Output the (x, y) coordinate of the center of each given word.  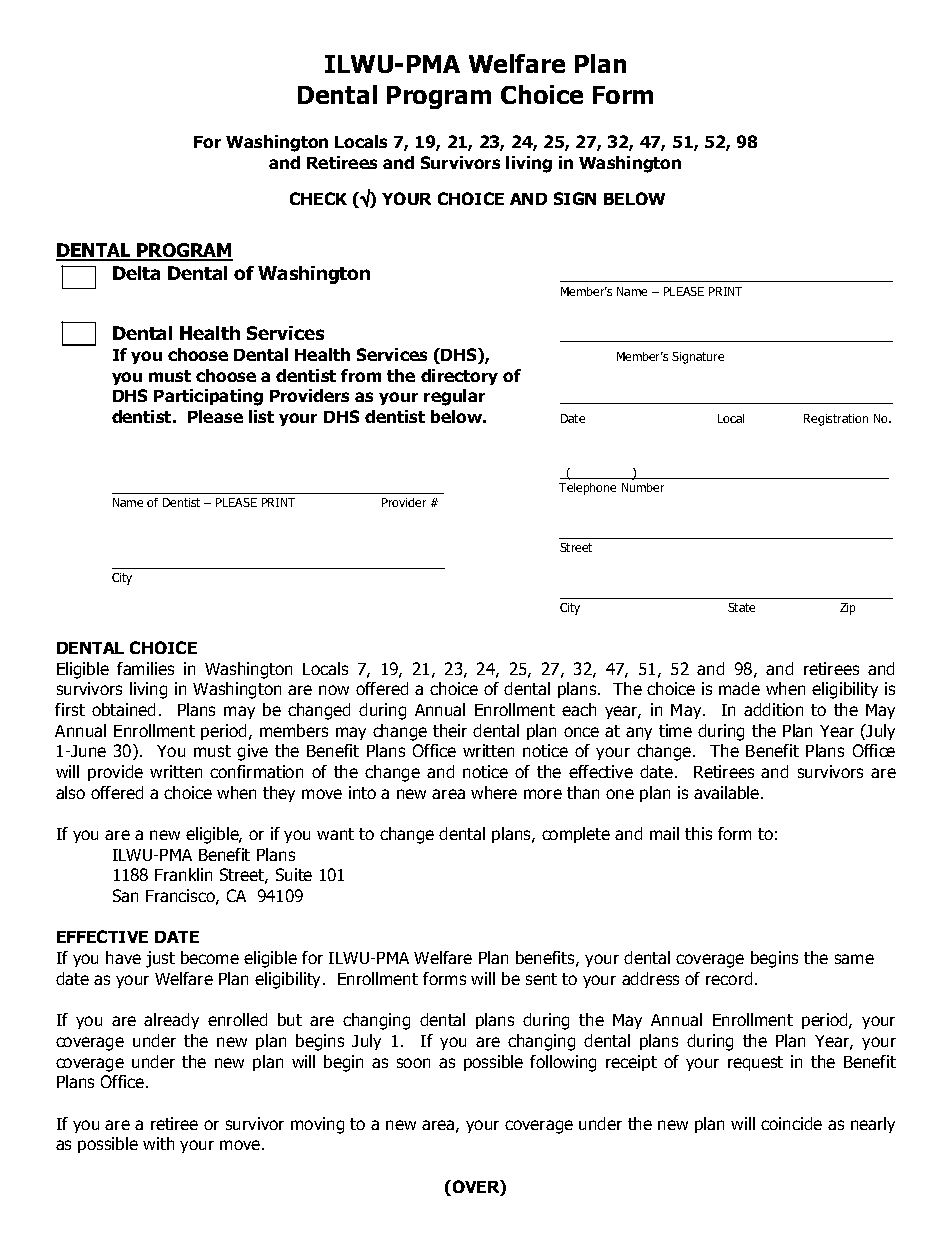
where (494, 792)
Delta (136, 273)
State (741, 607)
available (728, 792)
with (158, 1143)
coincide (791, 1123)
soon (413, 1063)
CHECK (318, 198)
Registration (836, 420)
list (261, 416)
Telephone (587, 489)
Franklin (183, 874)
